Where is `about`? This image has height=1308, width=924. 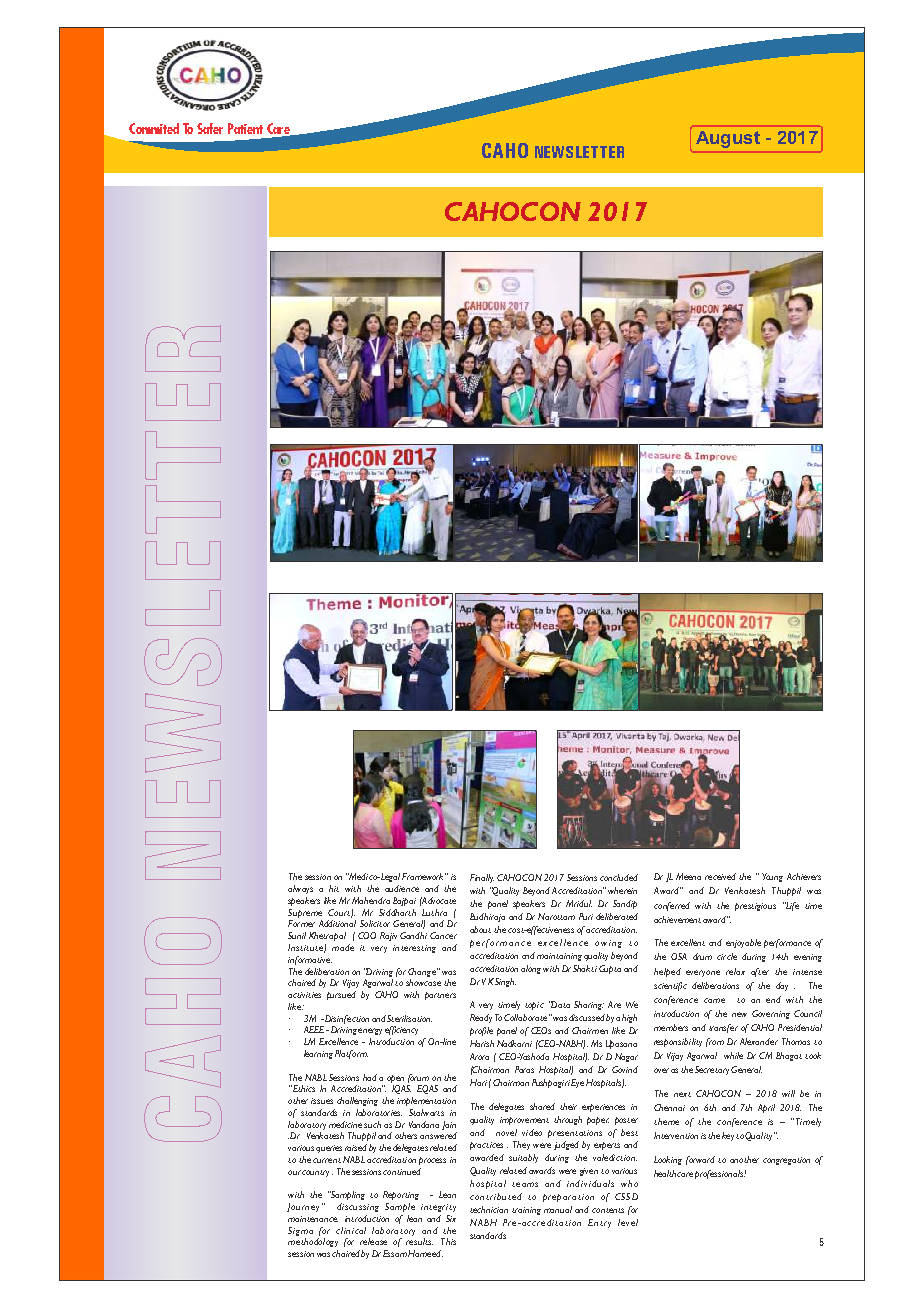 about is located at coordinates (480, 929).
